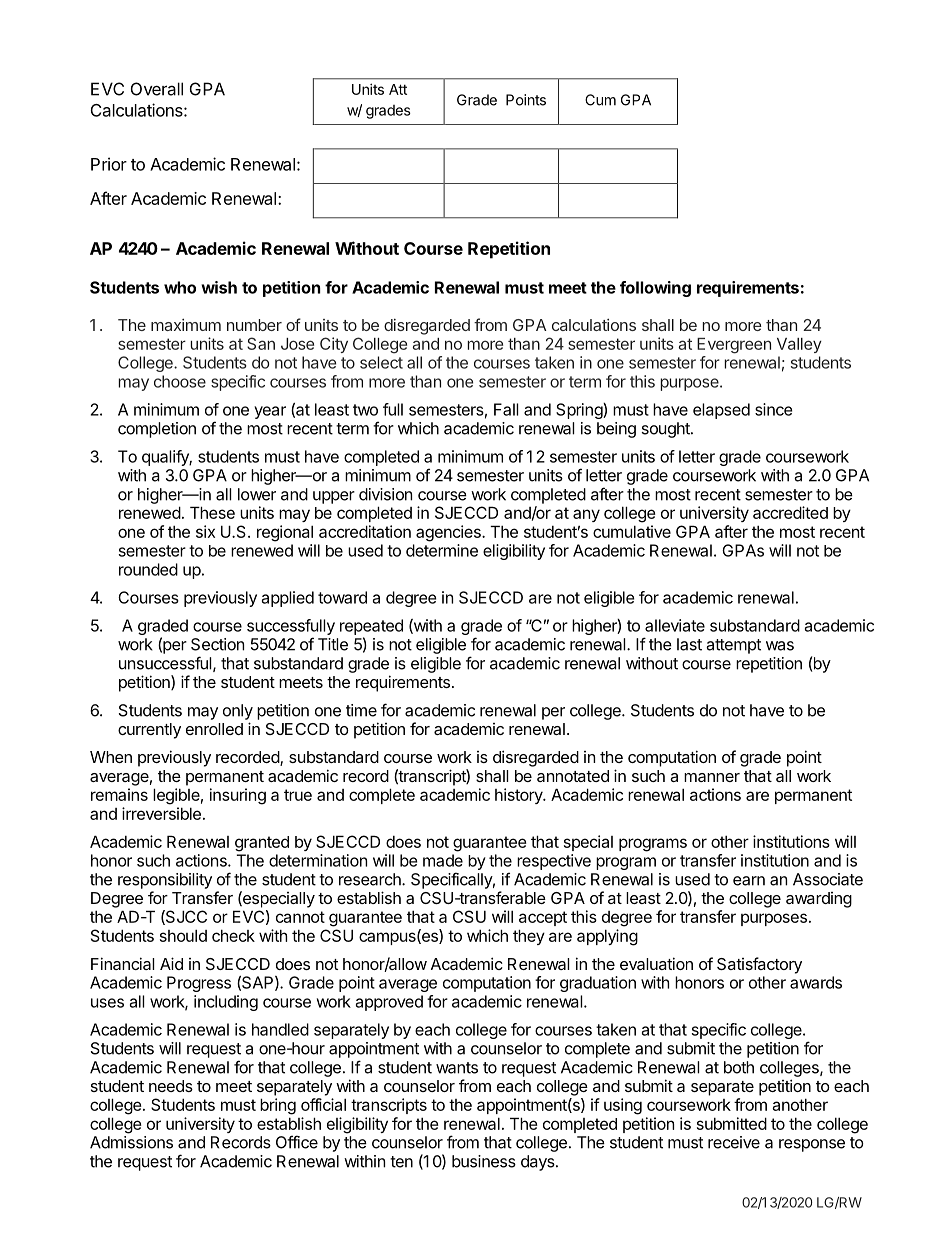  I want to click on following, so click(655, 289).
